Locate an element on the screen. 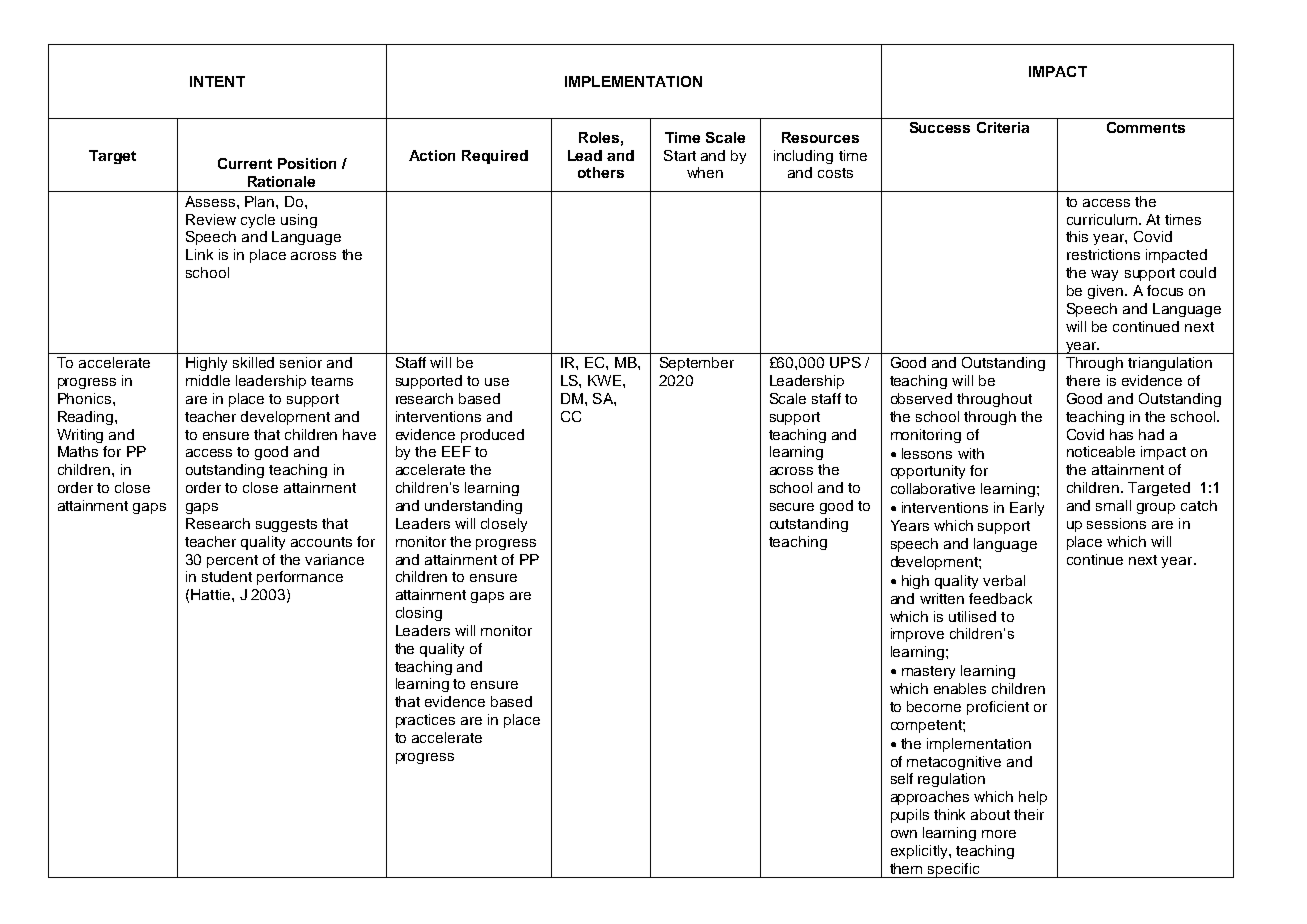 The image size is (1307, 924). student is located at coordinates (227, 576).
